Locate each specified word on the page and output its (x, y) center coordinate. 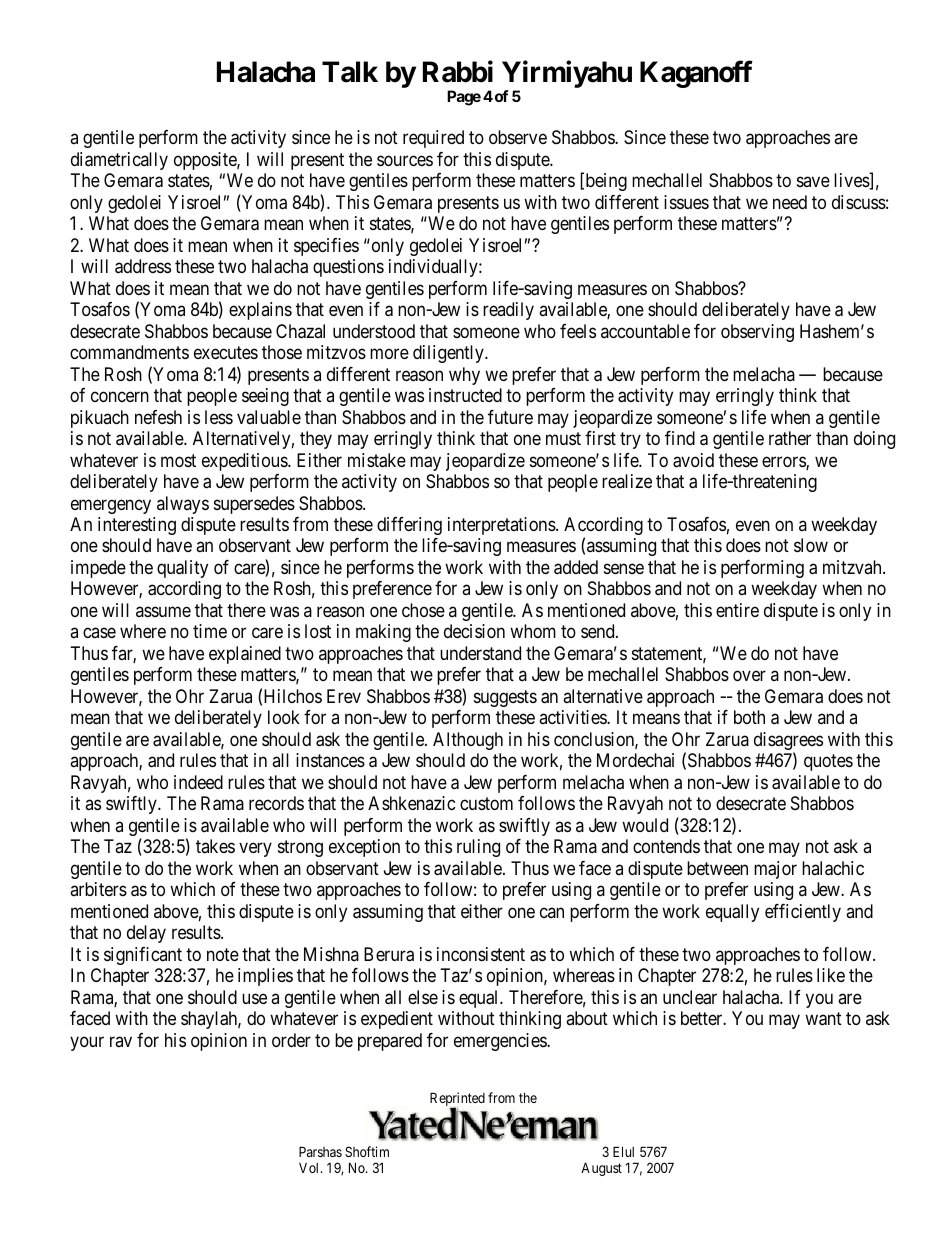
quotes (828, 763)
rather (790, 438)
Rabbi (458, 71)
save (813, 182)
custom (486, 804)
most (178, 460)
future (510, 417)
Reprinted (457, 1100)
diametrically (119, 161)
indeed (198, 782)
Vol (310, 1167)
